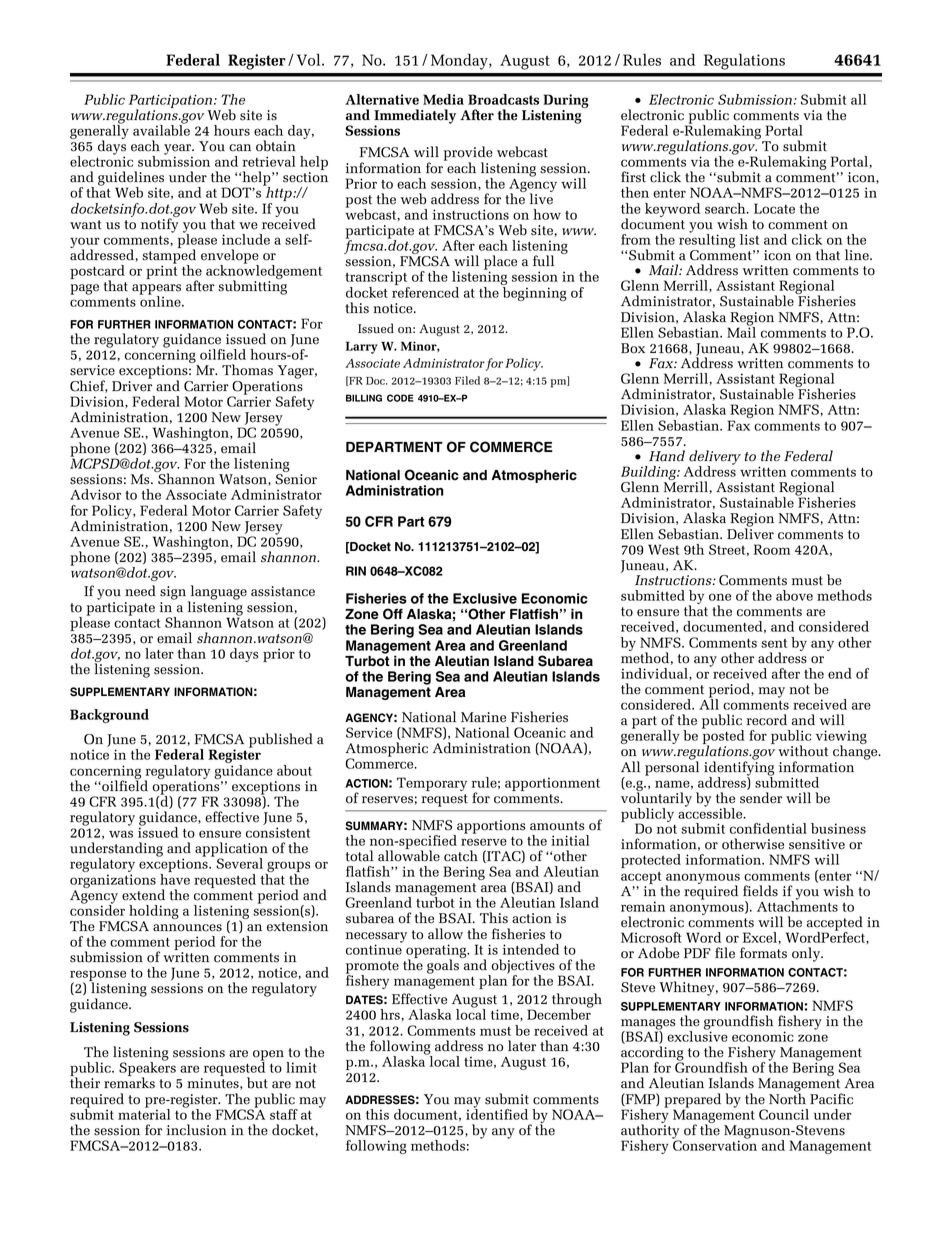 The height and width of the page is (1233, 952). I want to click on Locate, so click(774, 208).
